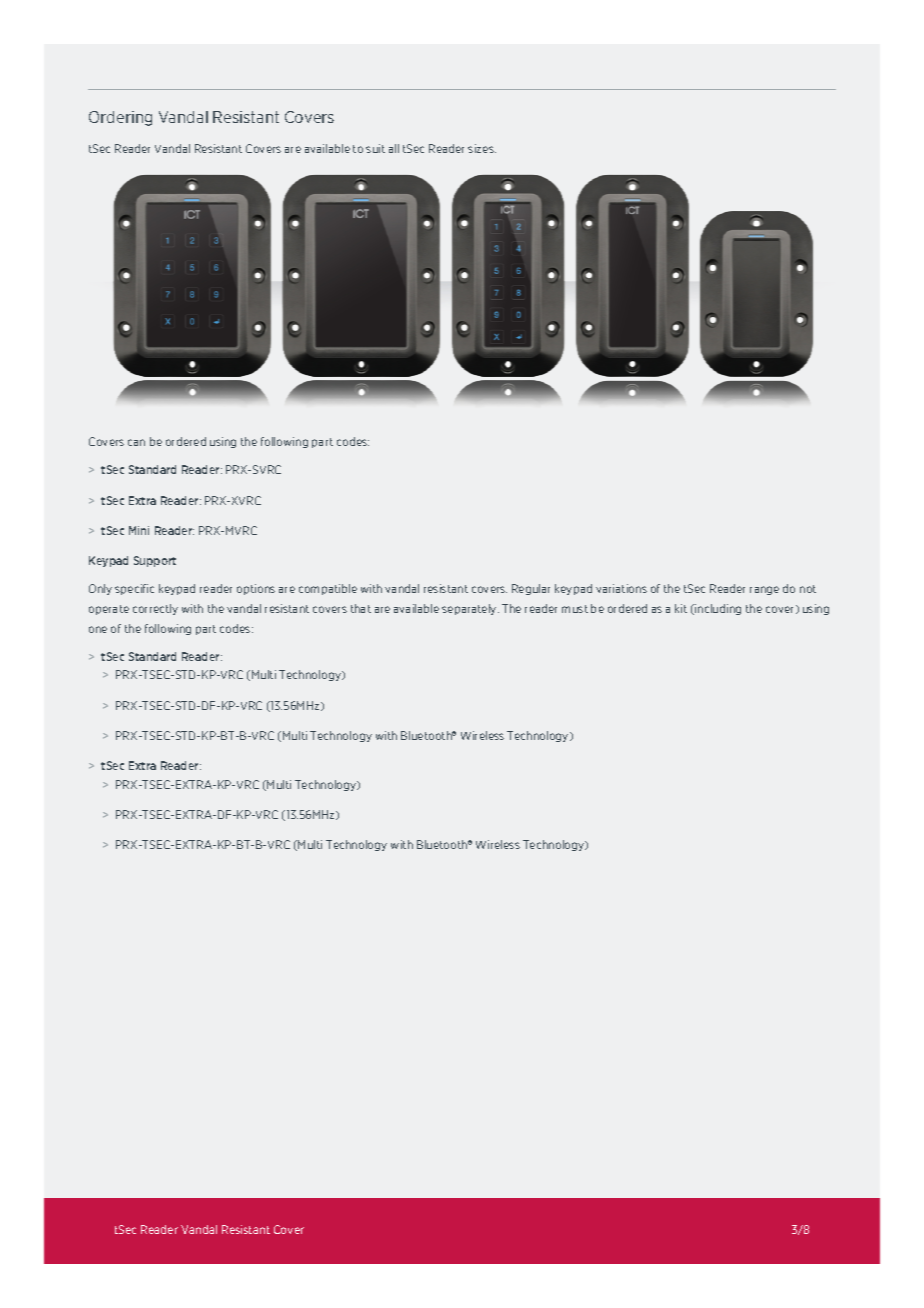  What do you see at coordinates (808, 589) in the screenshot?
I see `not` at bounding box center [808, 589].
